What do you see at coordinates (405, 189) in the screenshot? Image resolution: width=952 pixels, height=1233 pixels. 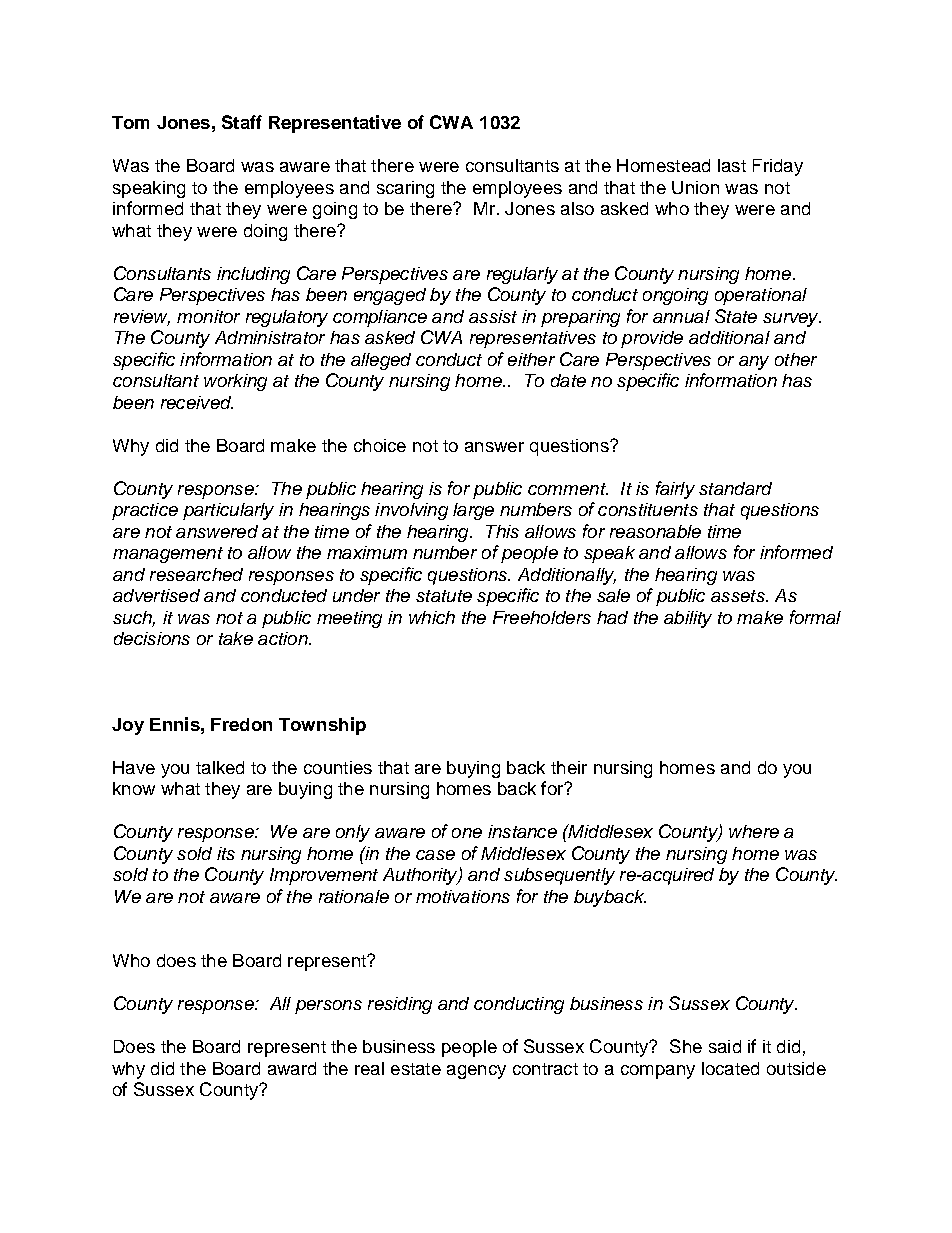 I see `scaring` at bounding box center [405, 189].
